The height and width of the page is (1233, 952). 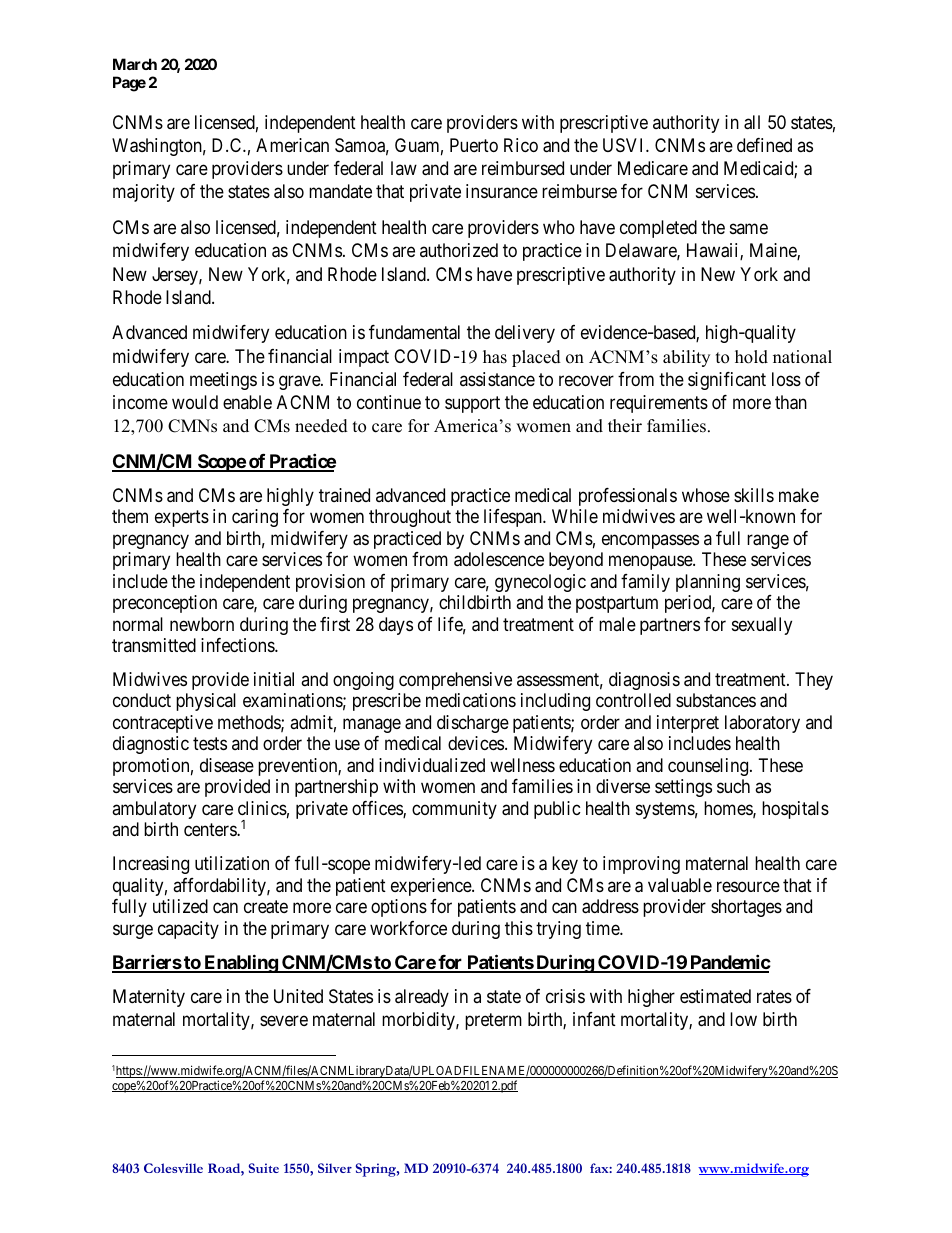 I want to click on Puerto, so click(x=474, y=145).
